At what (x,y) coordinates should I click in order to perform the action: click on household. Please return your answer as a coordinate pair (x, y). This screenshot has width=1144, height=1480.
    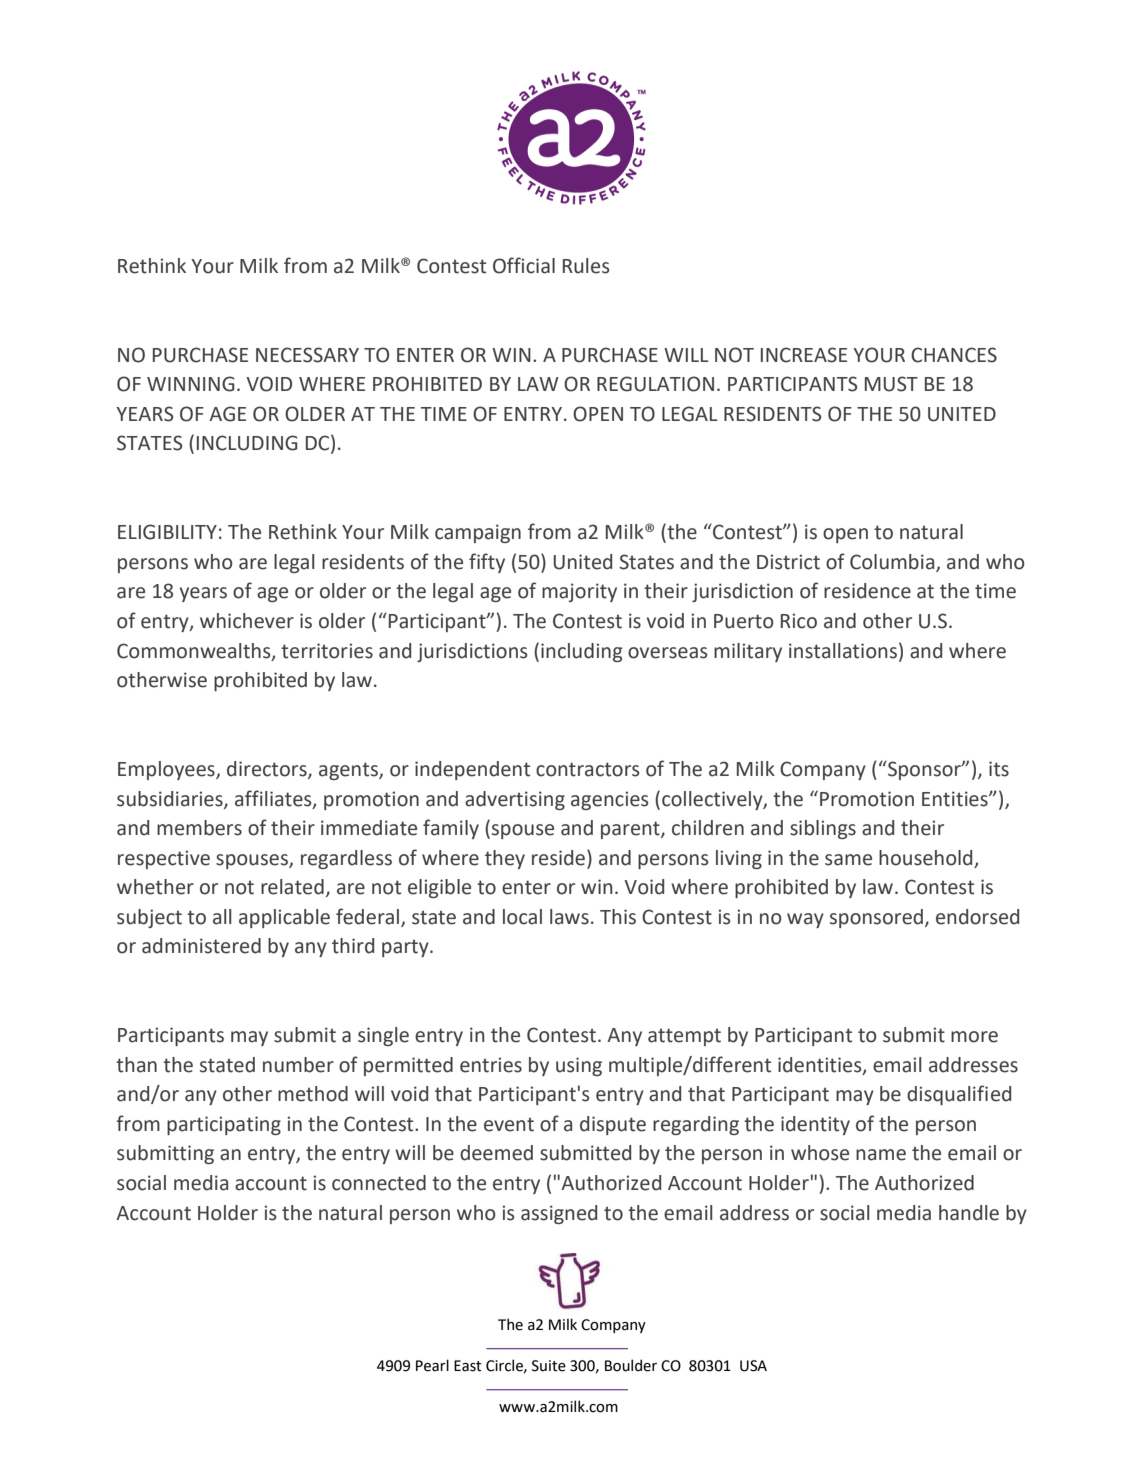
    Looking at the image, I should click on (925, 858).
